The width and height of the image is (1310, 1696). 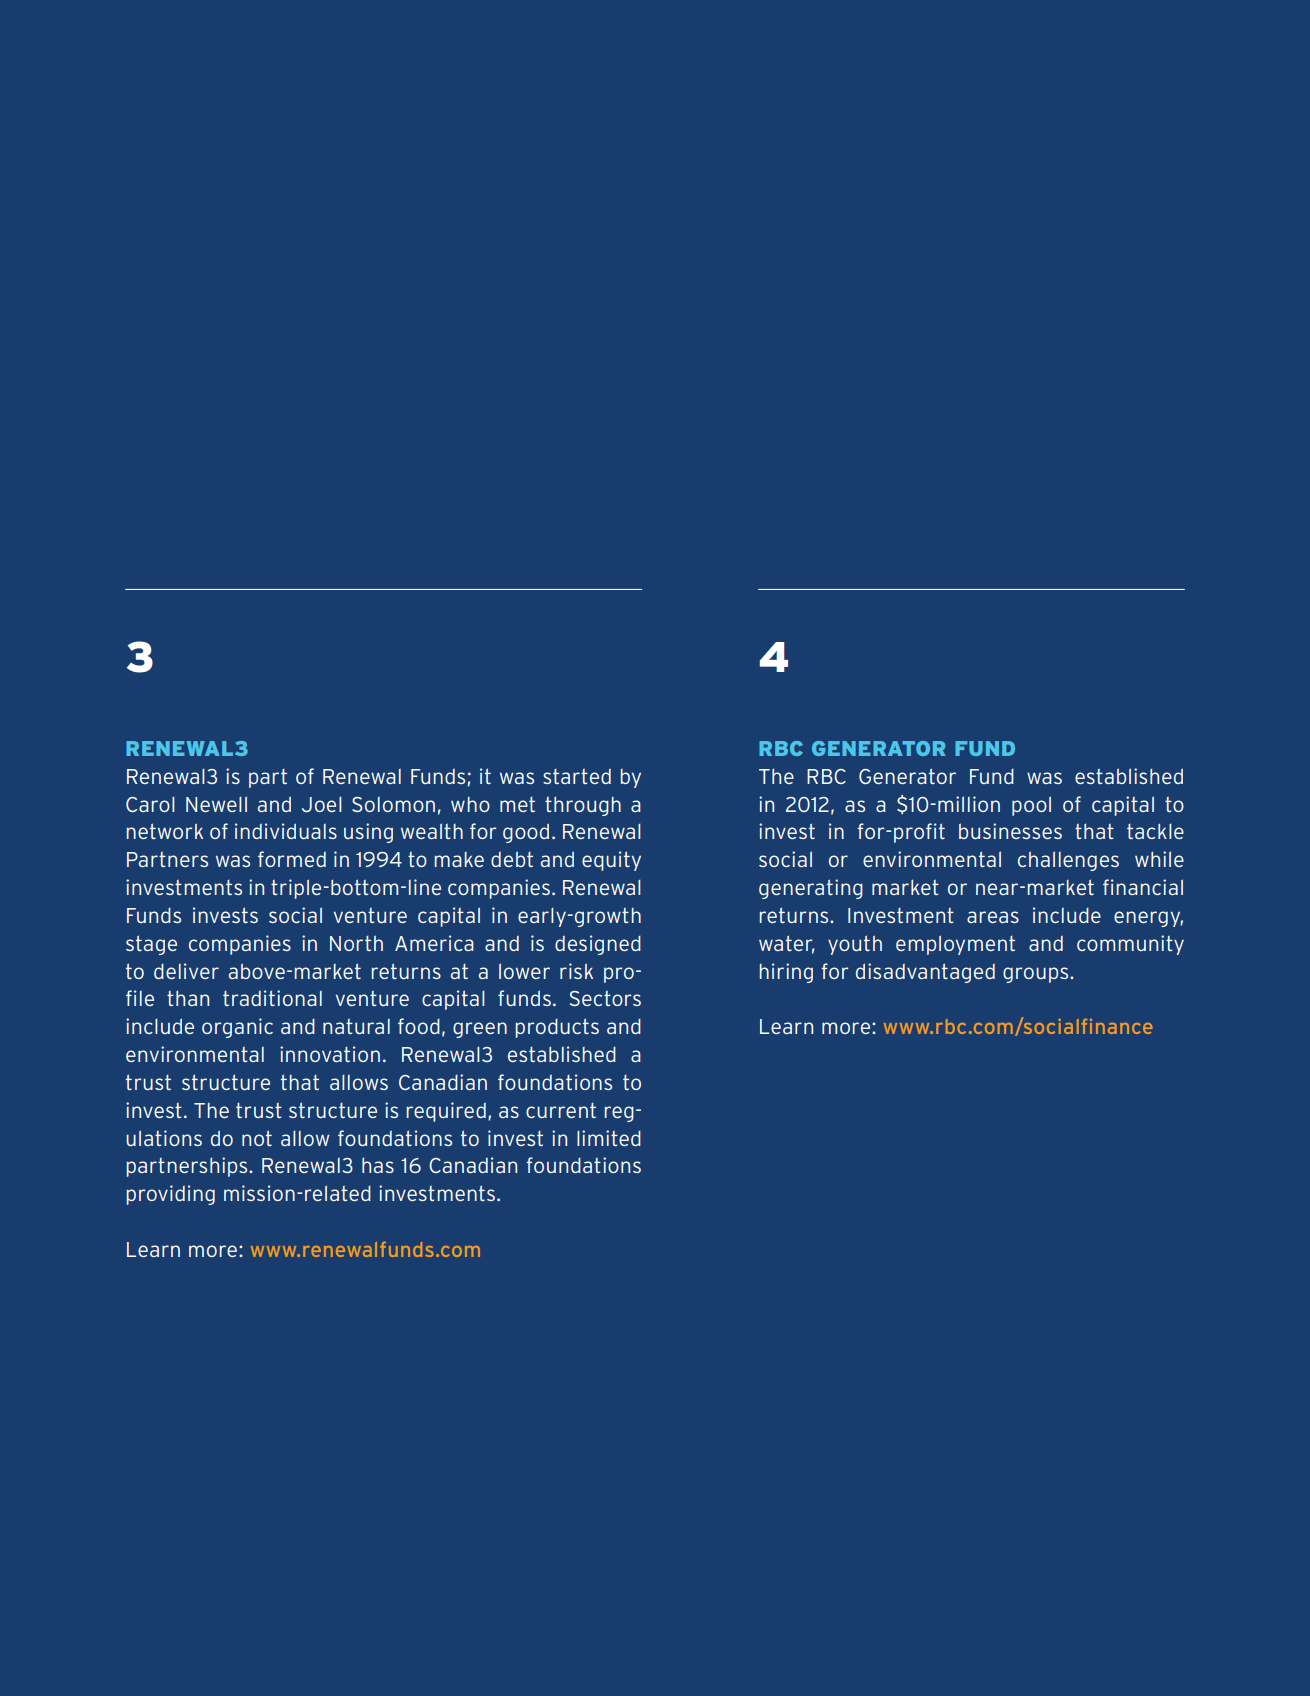 What do you see at coordinates (577, 776) in the image?
I see `started` at bounding box center [577, 776].
